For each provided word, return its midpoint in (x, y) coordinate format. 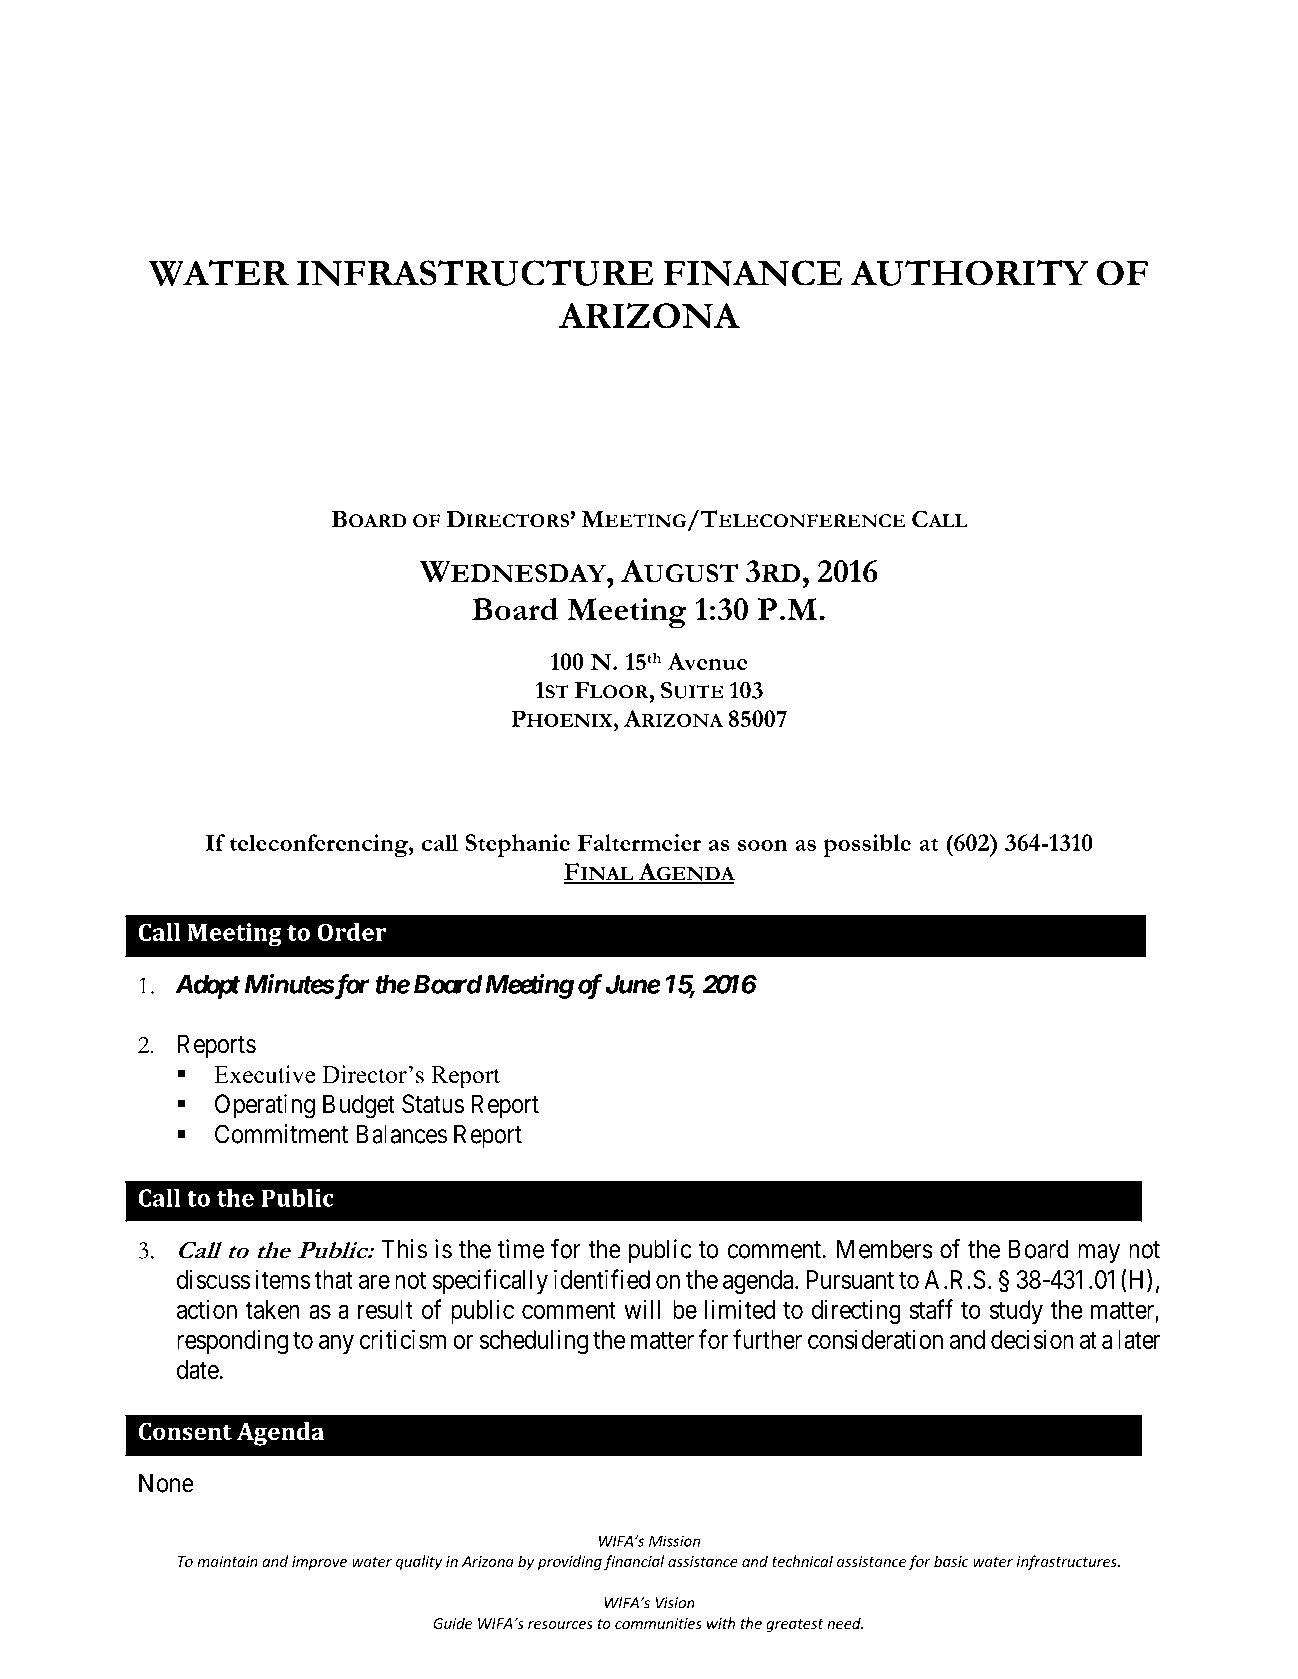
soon (763, 845)
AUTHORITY (969, 273)
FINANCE (752, 273)
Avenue (707, 661)
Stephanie (518, 845)
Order (352, 932)
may (1099, 1254)
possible (867, 845)
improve (319, 1563)
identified (602, 1279)
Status (433, 1104)
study (1016, 1312)
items (283, 1279)
